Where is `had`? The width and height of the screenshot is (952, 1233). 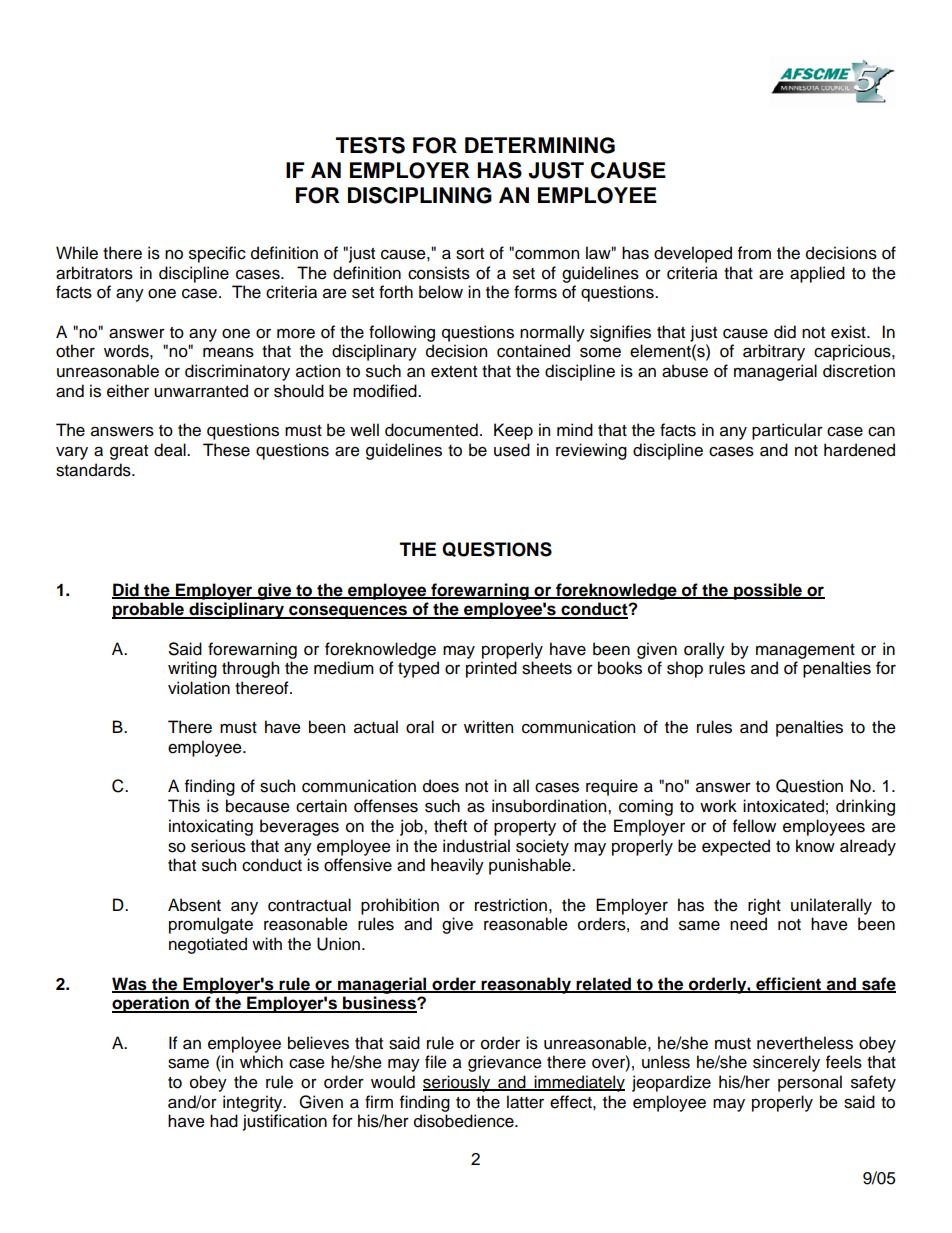
had is located at coordinates (224, 1121).
